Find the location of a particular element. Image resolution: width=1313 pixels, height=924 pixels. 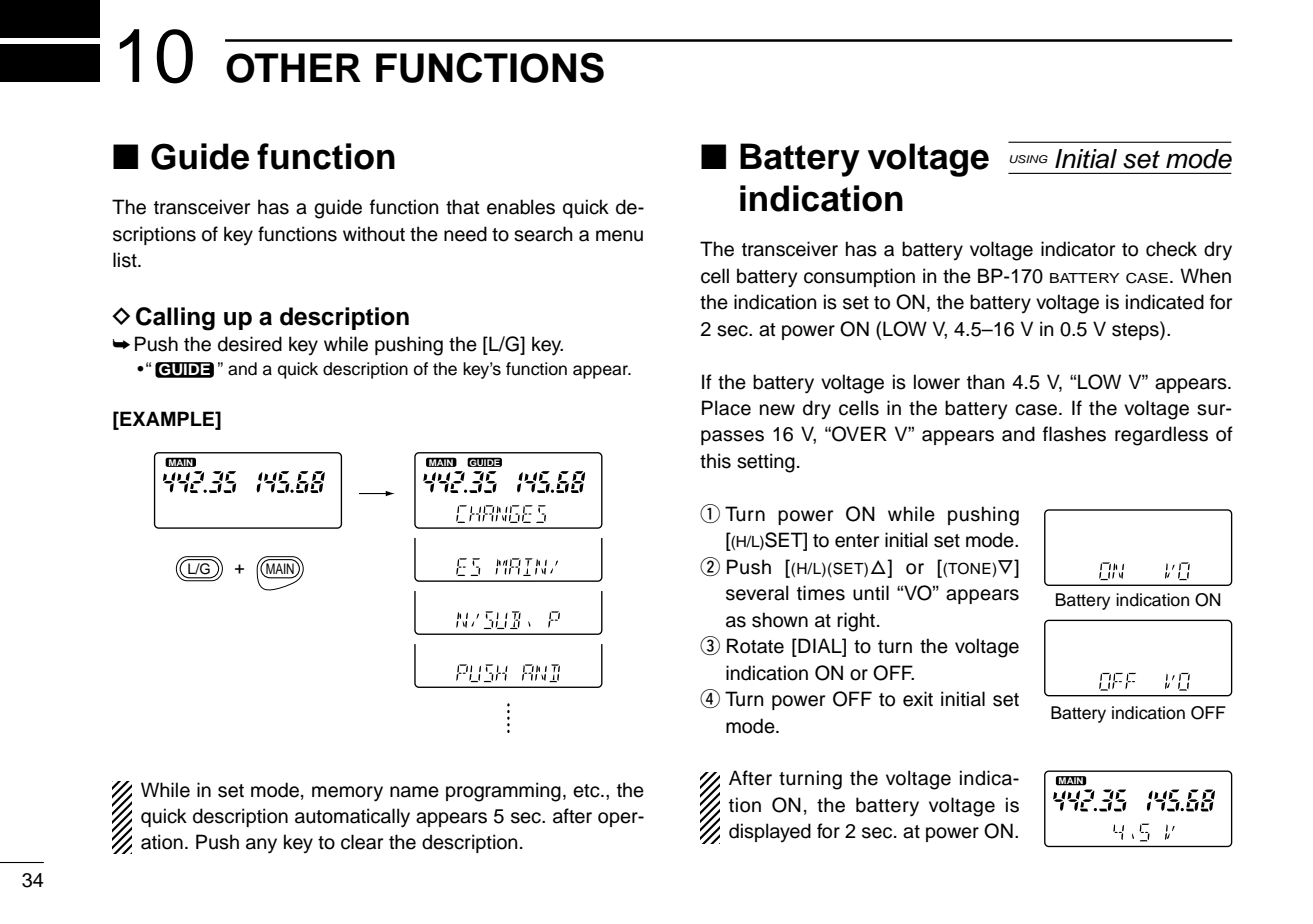

OTHER is located at coordinates (293, 68).
